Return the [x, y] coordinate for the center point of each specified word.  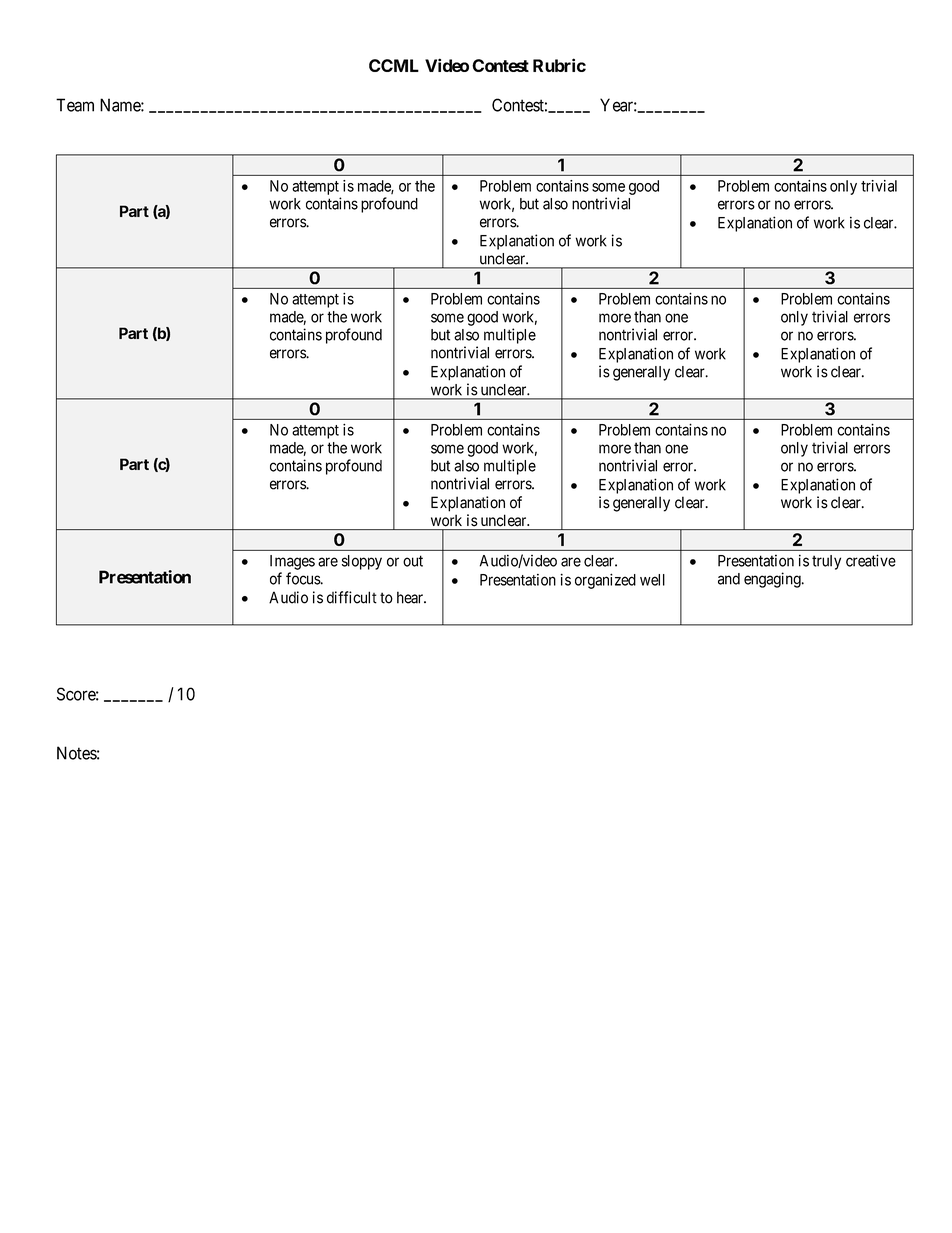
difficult [352, 597]
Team [75, 105]
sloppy [362, 562]
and [729, 579]
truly [826, 562]
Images [292, 562]
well [652, 580]
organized [605, 581]
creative [871, 560]
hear [411, 597]
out [413, 561]
